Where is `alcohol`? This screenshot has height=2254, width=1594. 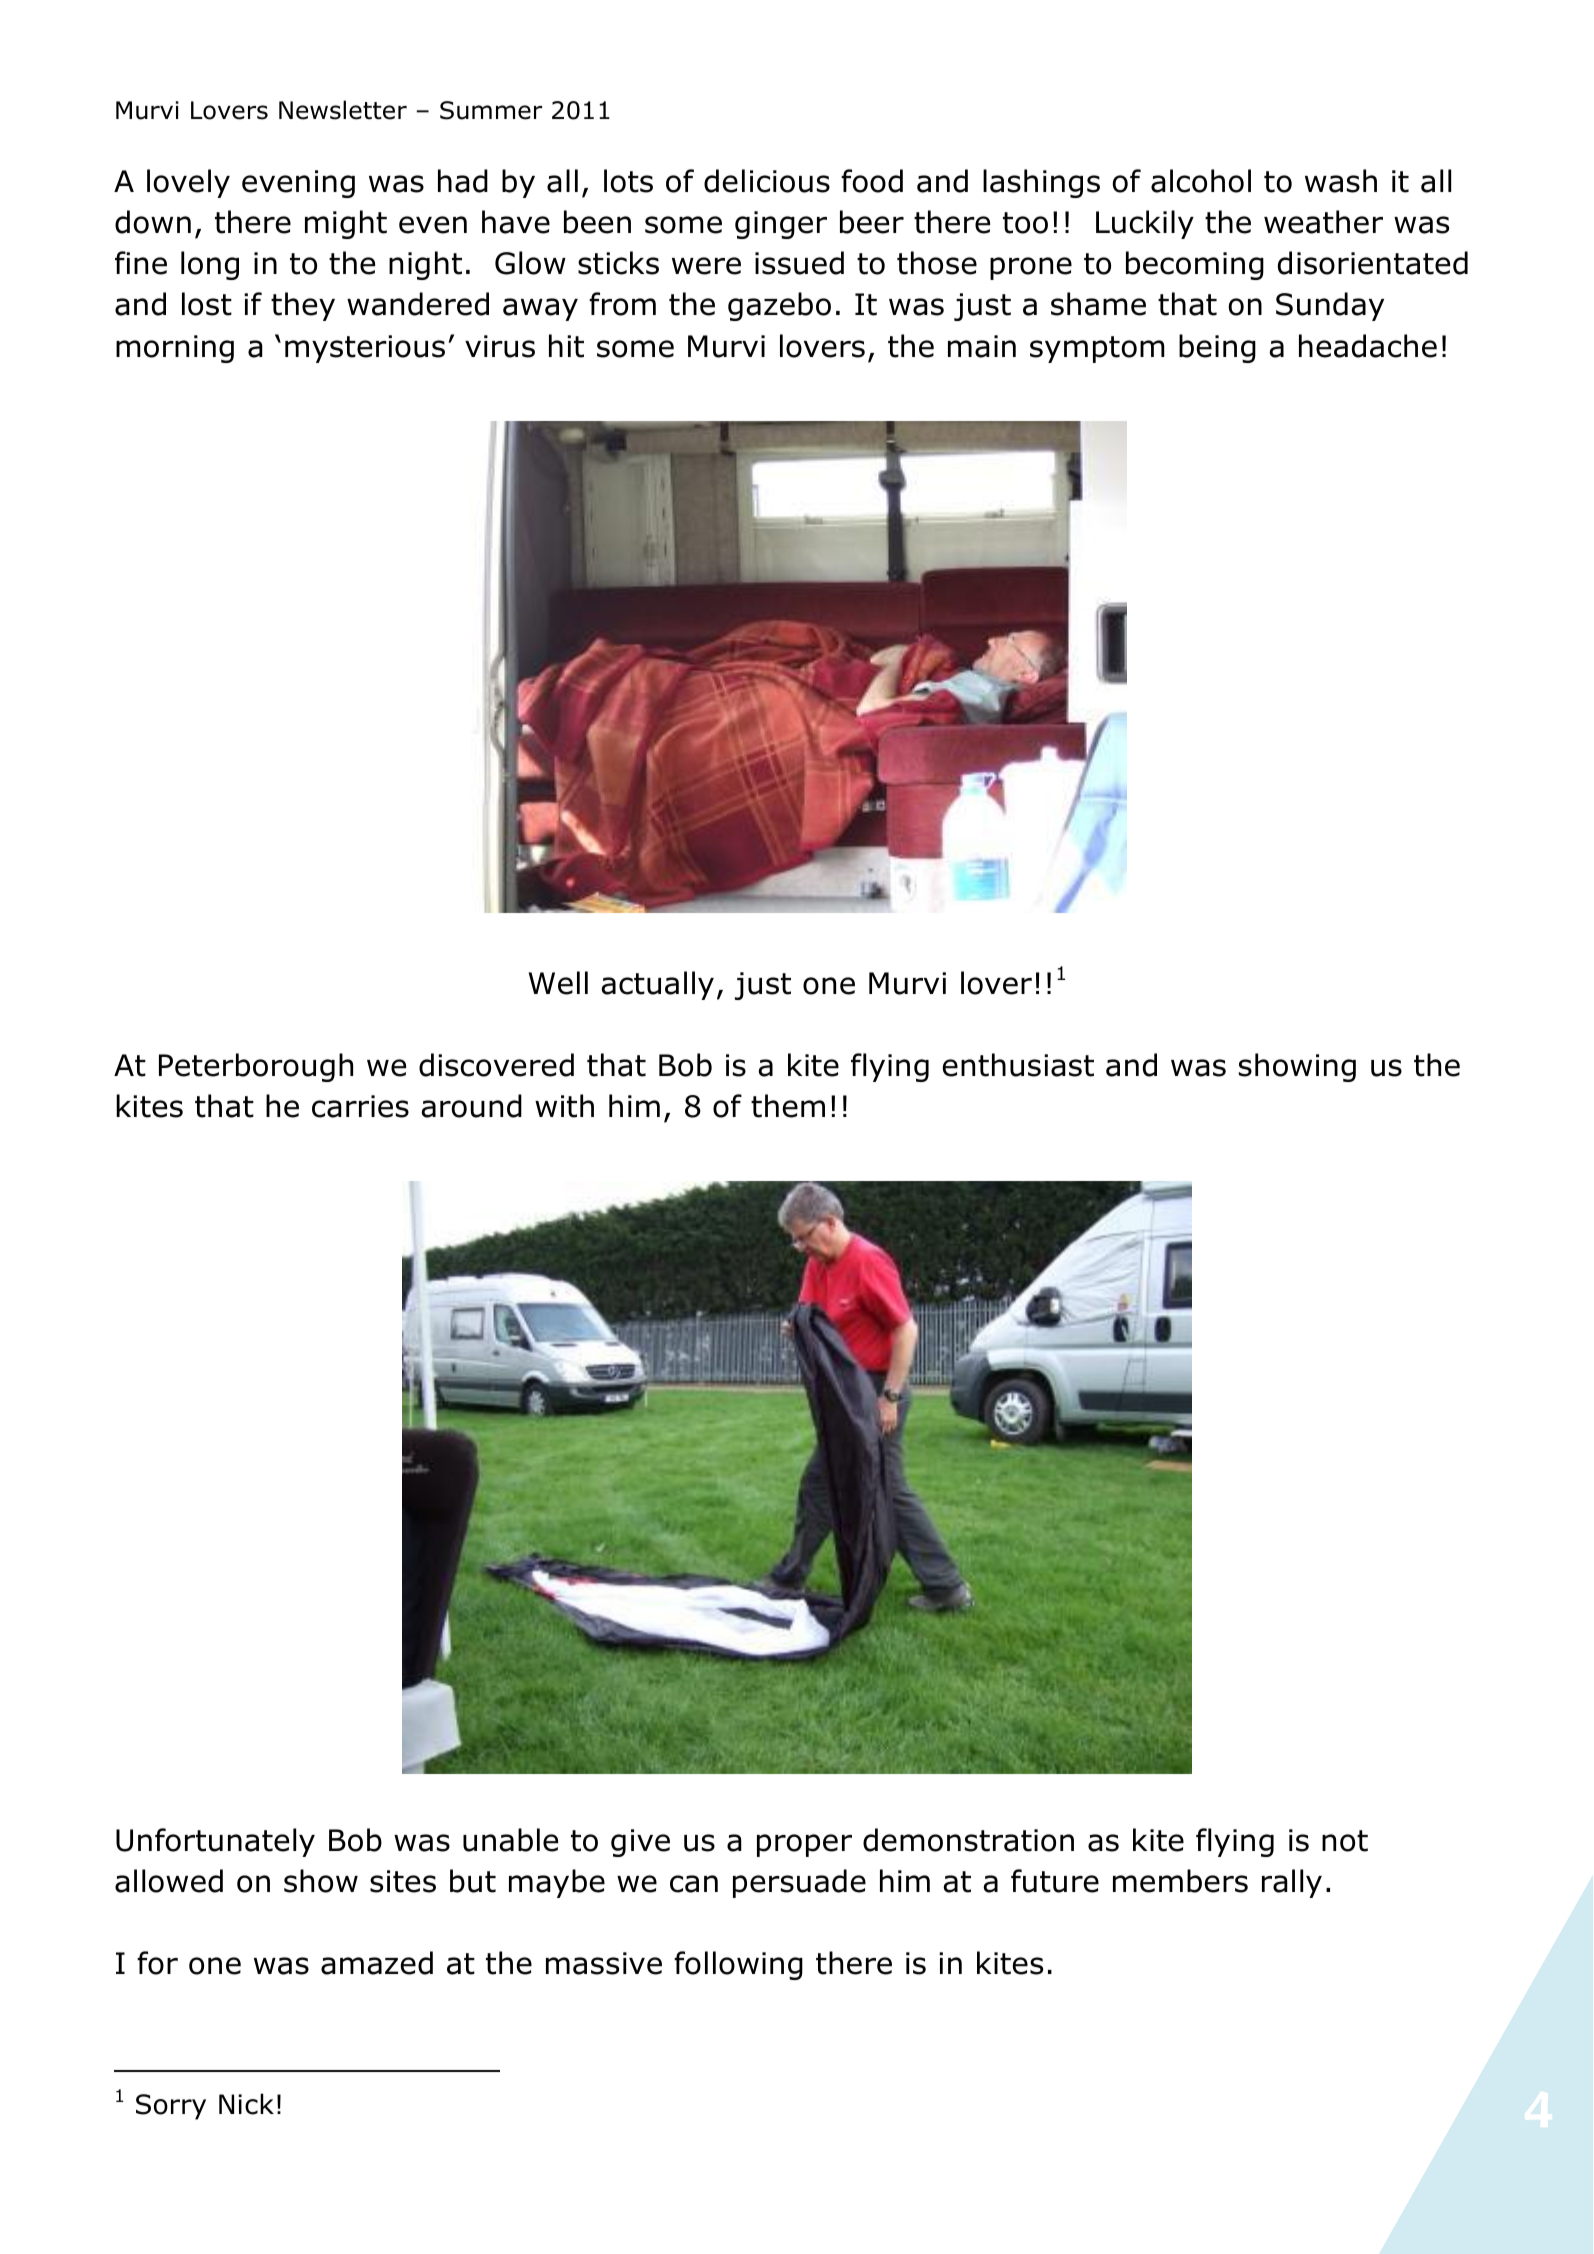
alcohol is located at coordinates (1201, 181).
